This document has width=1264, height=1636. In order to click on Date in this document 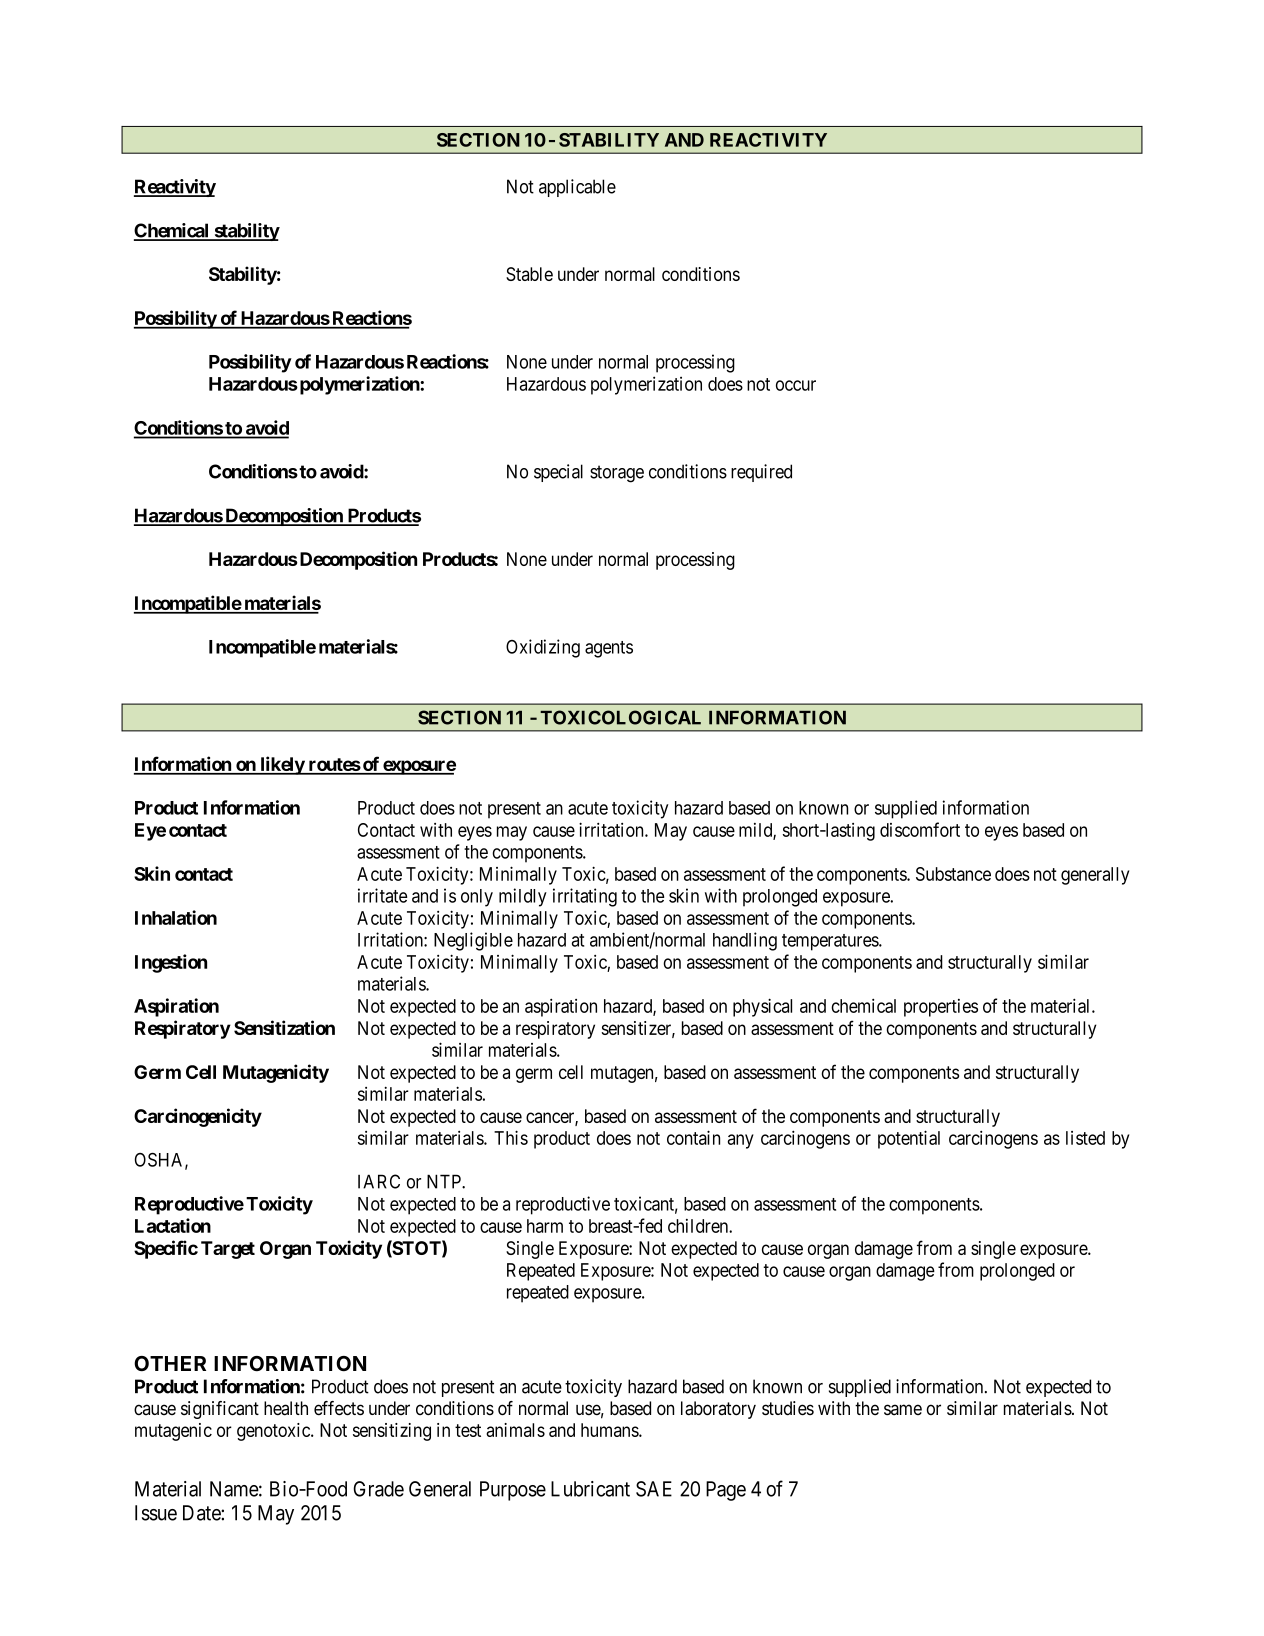, I will do `click(202, 1513)`.
